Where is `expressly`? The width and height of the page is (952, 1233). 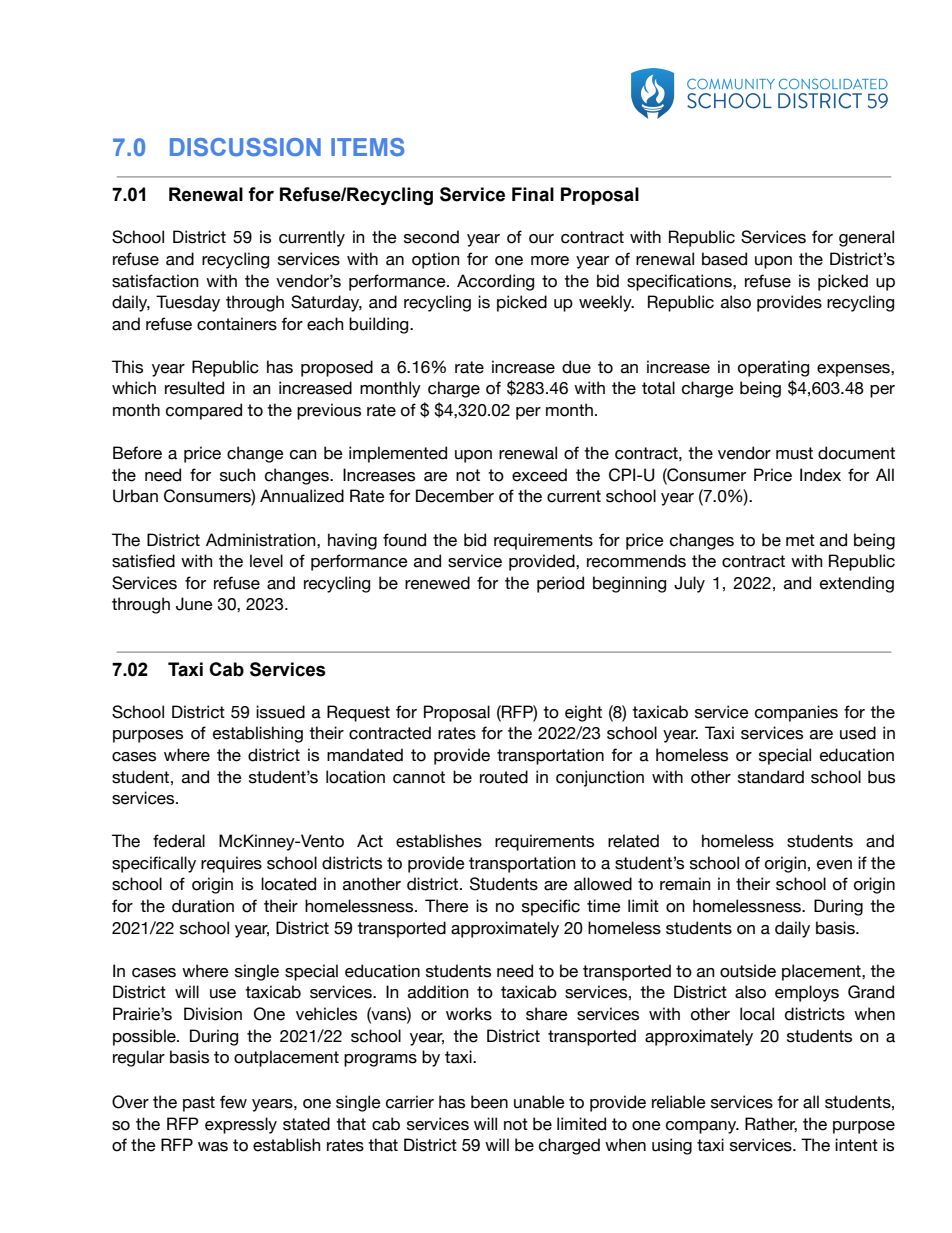
expressly is located at coordinates (241, 1125).
